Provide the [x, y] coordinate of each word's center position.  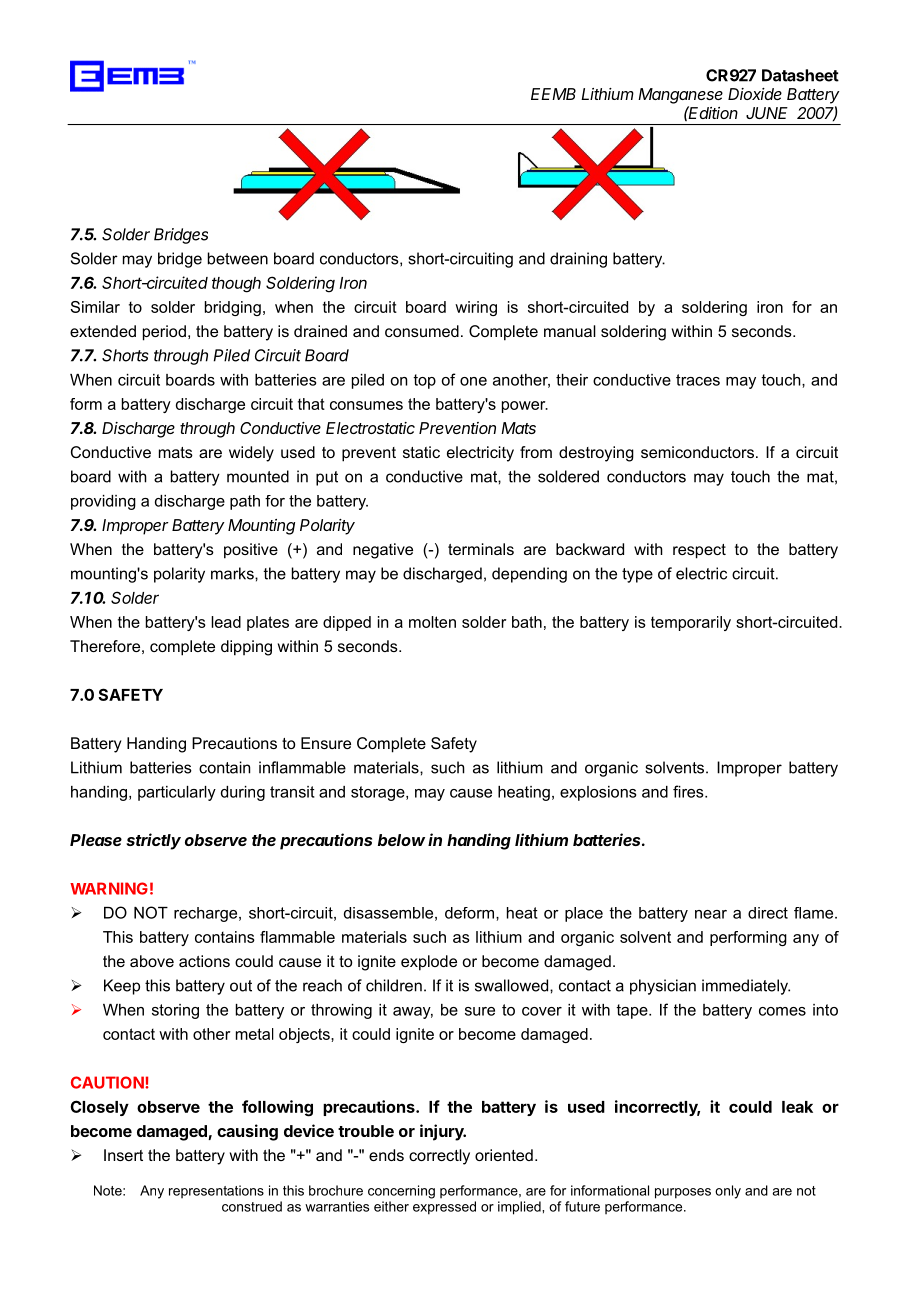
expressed [444, 1208]
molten [432, 622]
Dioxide [755, 94]
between [238, 258]
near [711, 914]
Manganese [680, 96]
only [728, 1192]
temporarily [691, 623]
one [473, 381]
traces [698, 380]
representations [216, 1191]
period [164, 333]
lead [226, 622]
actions [204, 961]
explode [429, 963]
